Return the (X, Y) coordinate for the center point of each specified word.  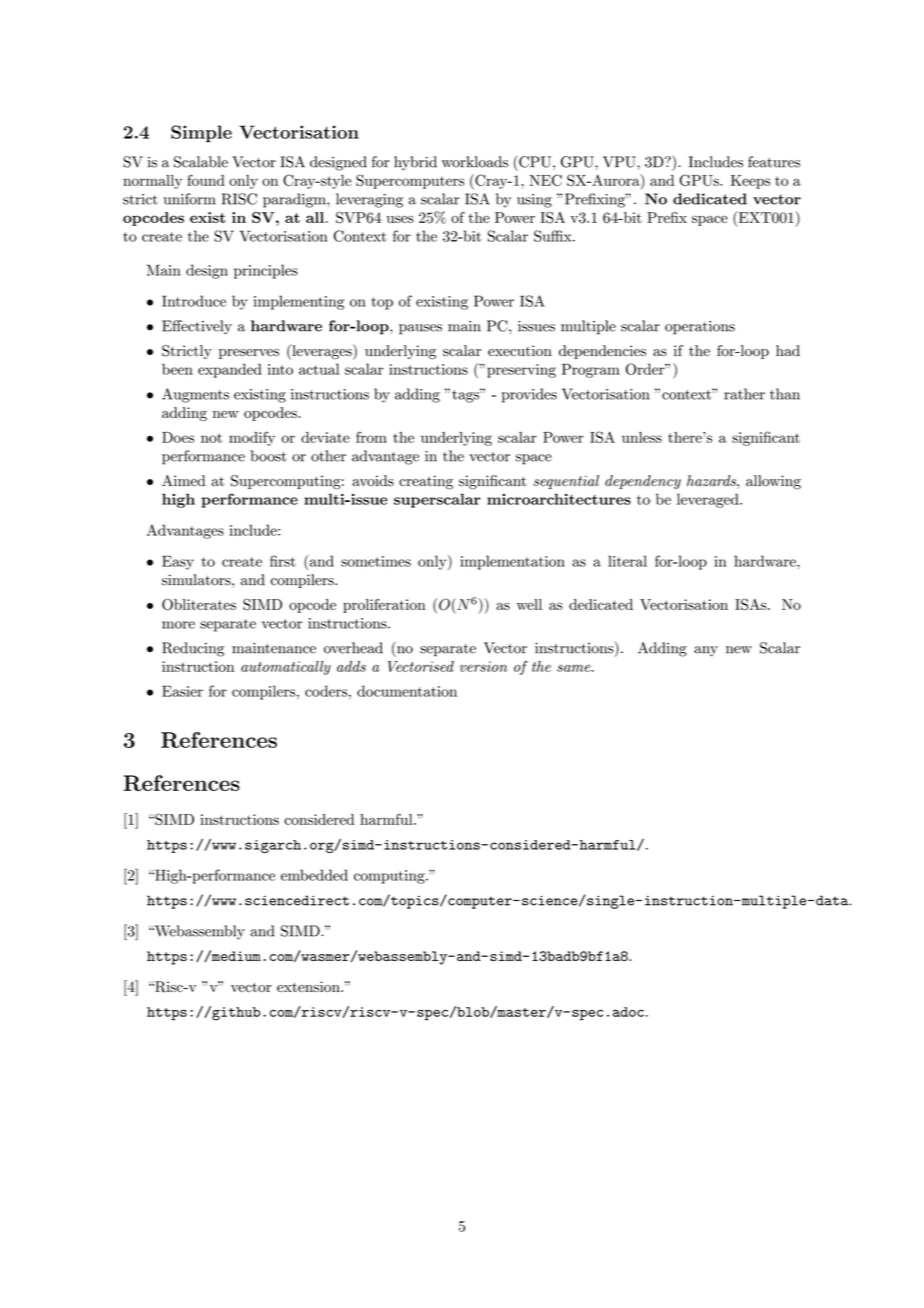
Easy (178, 562)
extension (309, 986)
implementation (512, 562)
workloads (475, 162)
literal (627, 561)
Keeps (750, 182)
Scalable (201, 162)
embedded (314, 875)
